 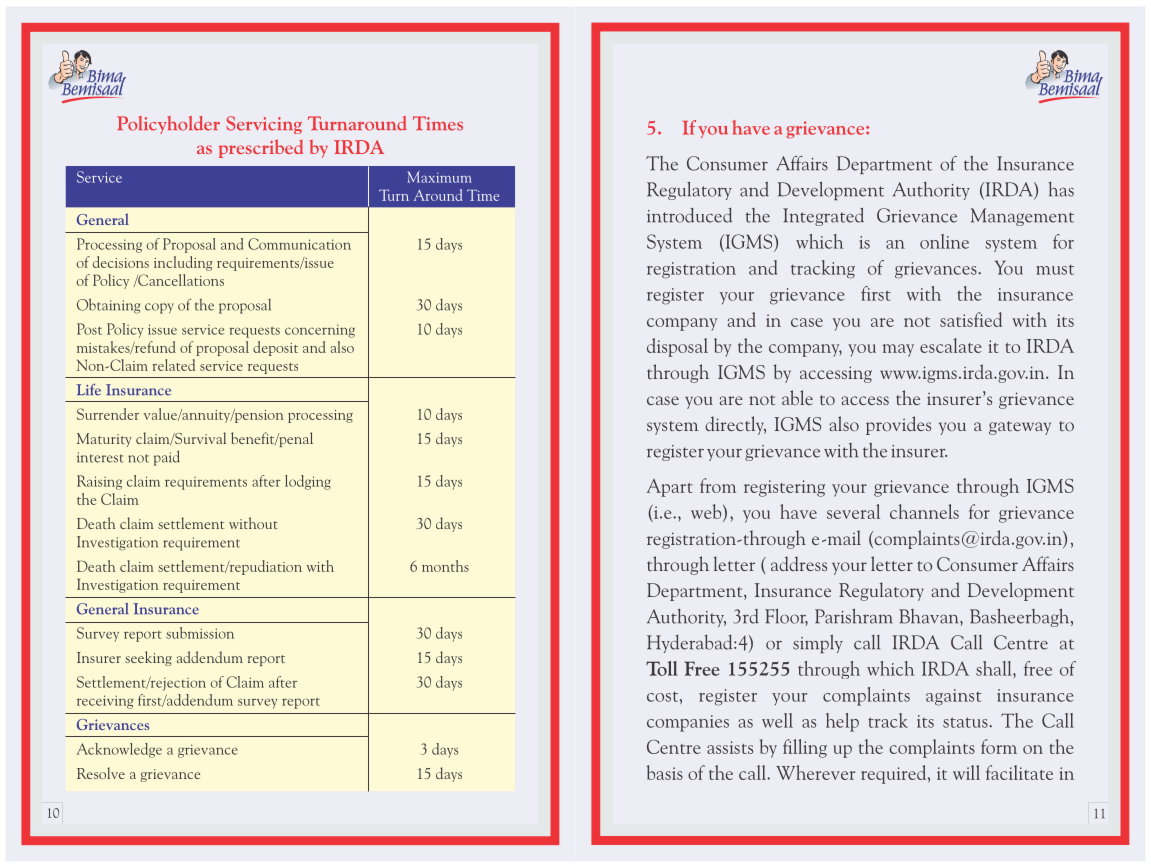 What do you see at coordinates (439, 177) in the screenshot?
I see `Maximum` at bounding box center [439, 177].
